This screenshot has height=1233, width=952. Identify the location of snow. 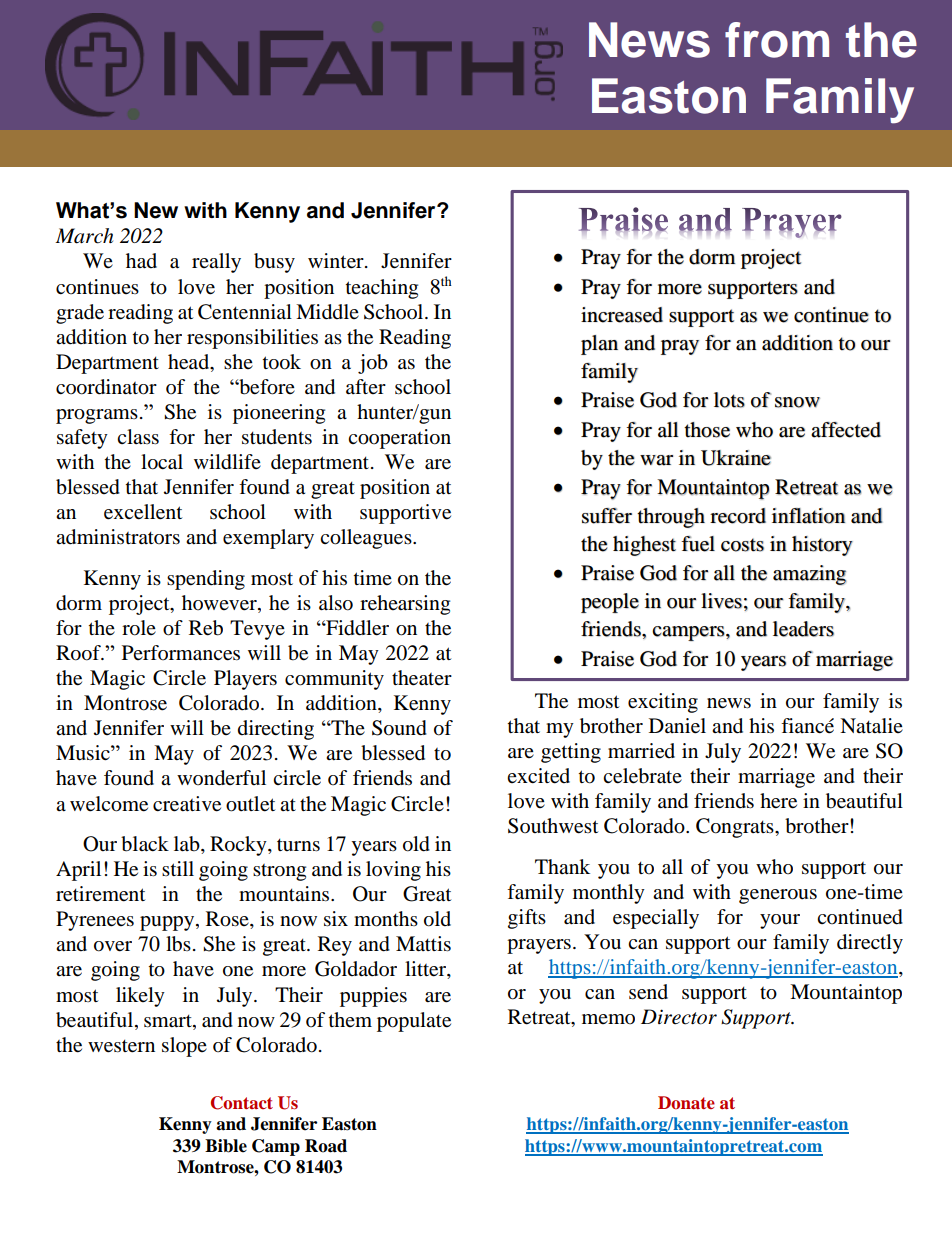
(797, 402).
